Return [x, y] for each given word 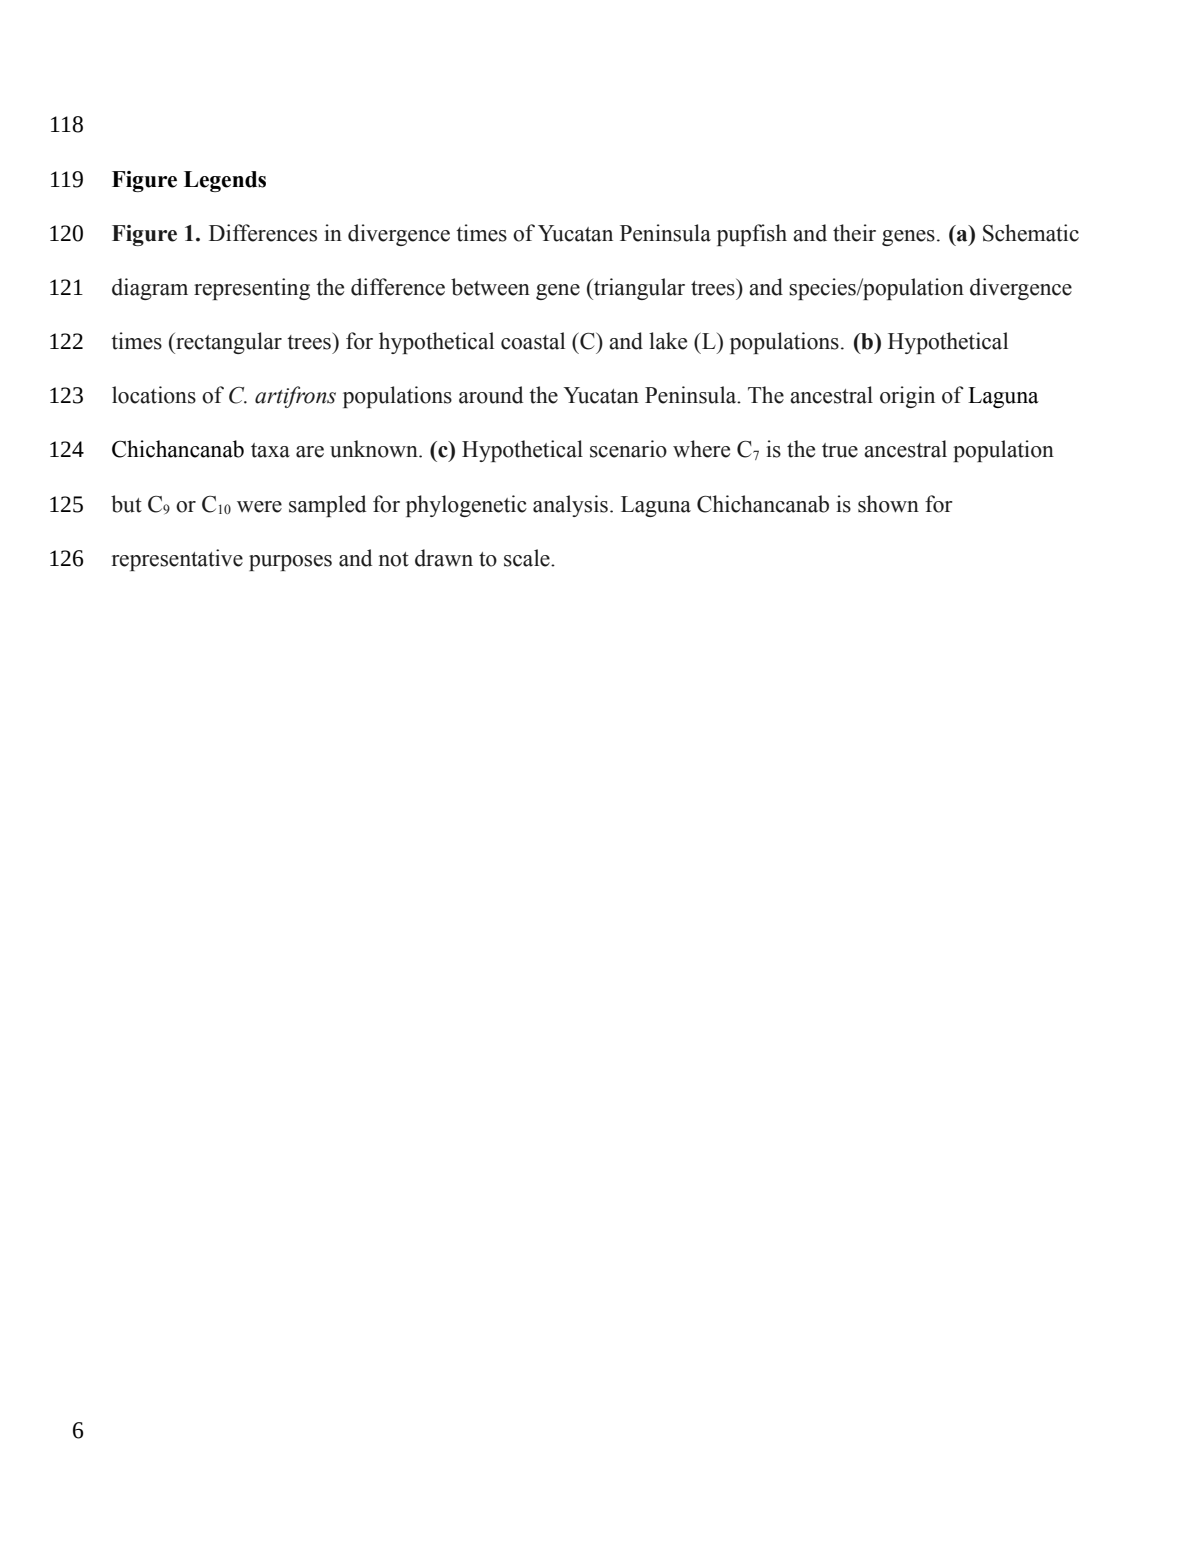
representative [177, 560]
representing [252, 289]
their [854, 233]
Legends [225, 181]
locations [154, 395]
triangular [638, 289]
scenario [628, 449]
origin [907, 397]
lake [668, 341]
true [840, 450]
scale [528, 558]
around [491, 395]
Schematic [1031, 233]
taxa [270, 450]
